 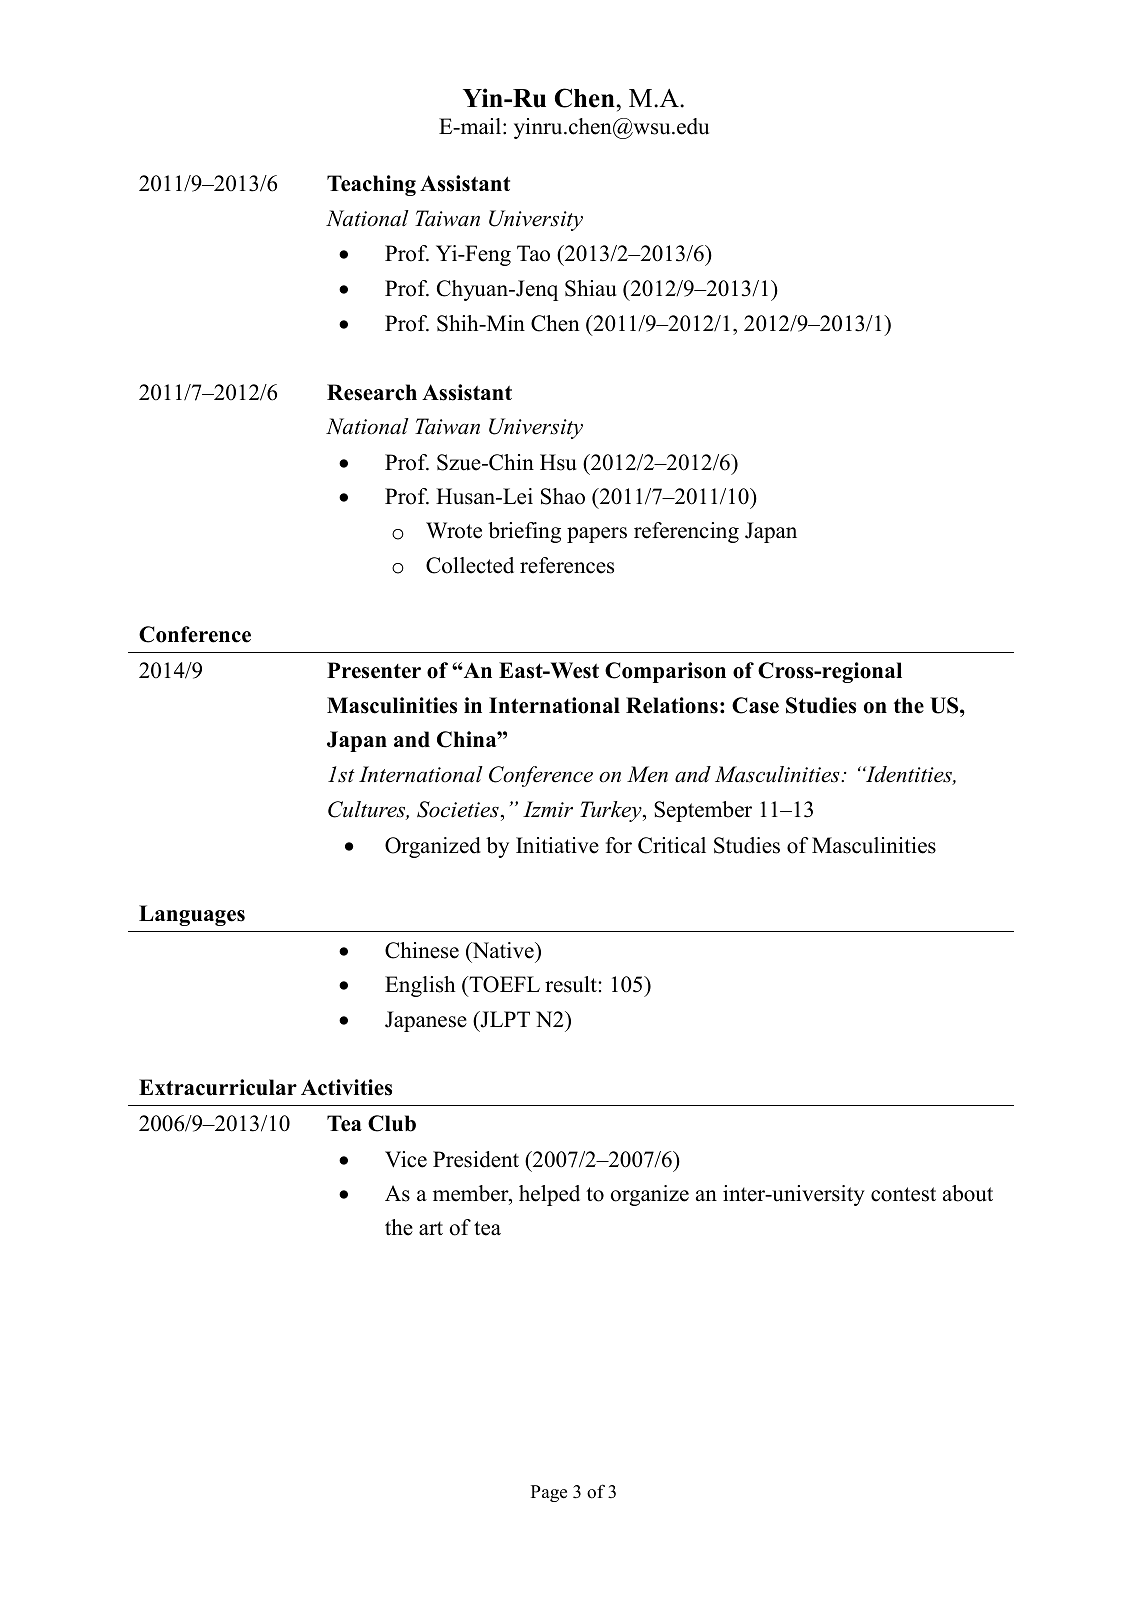 I want to click on Languages, so click(x=192, y=915).
